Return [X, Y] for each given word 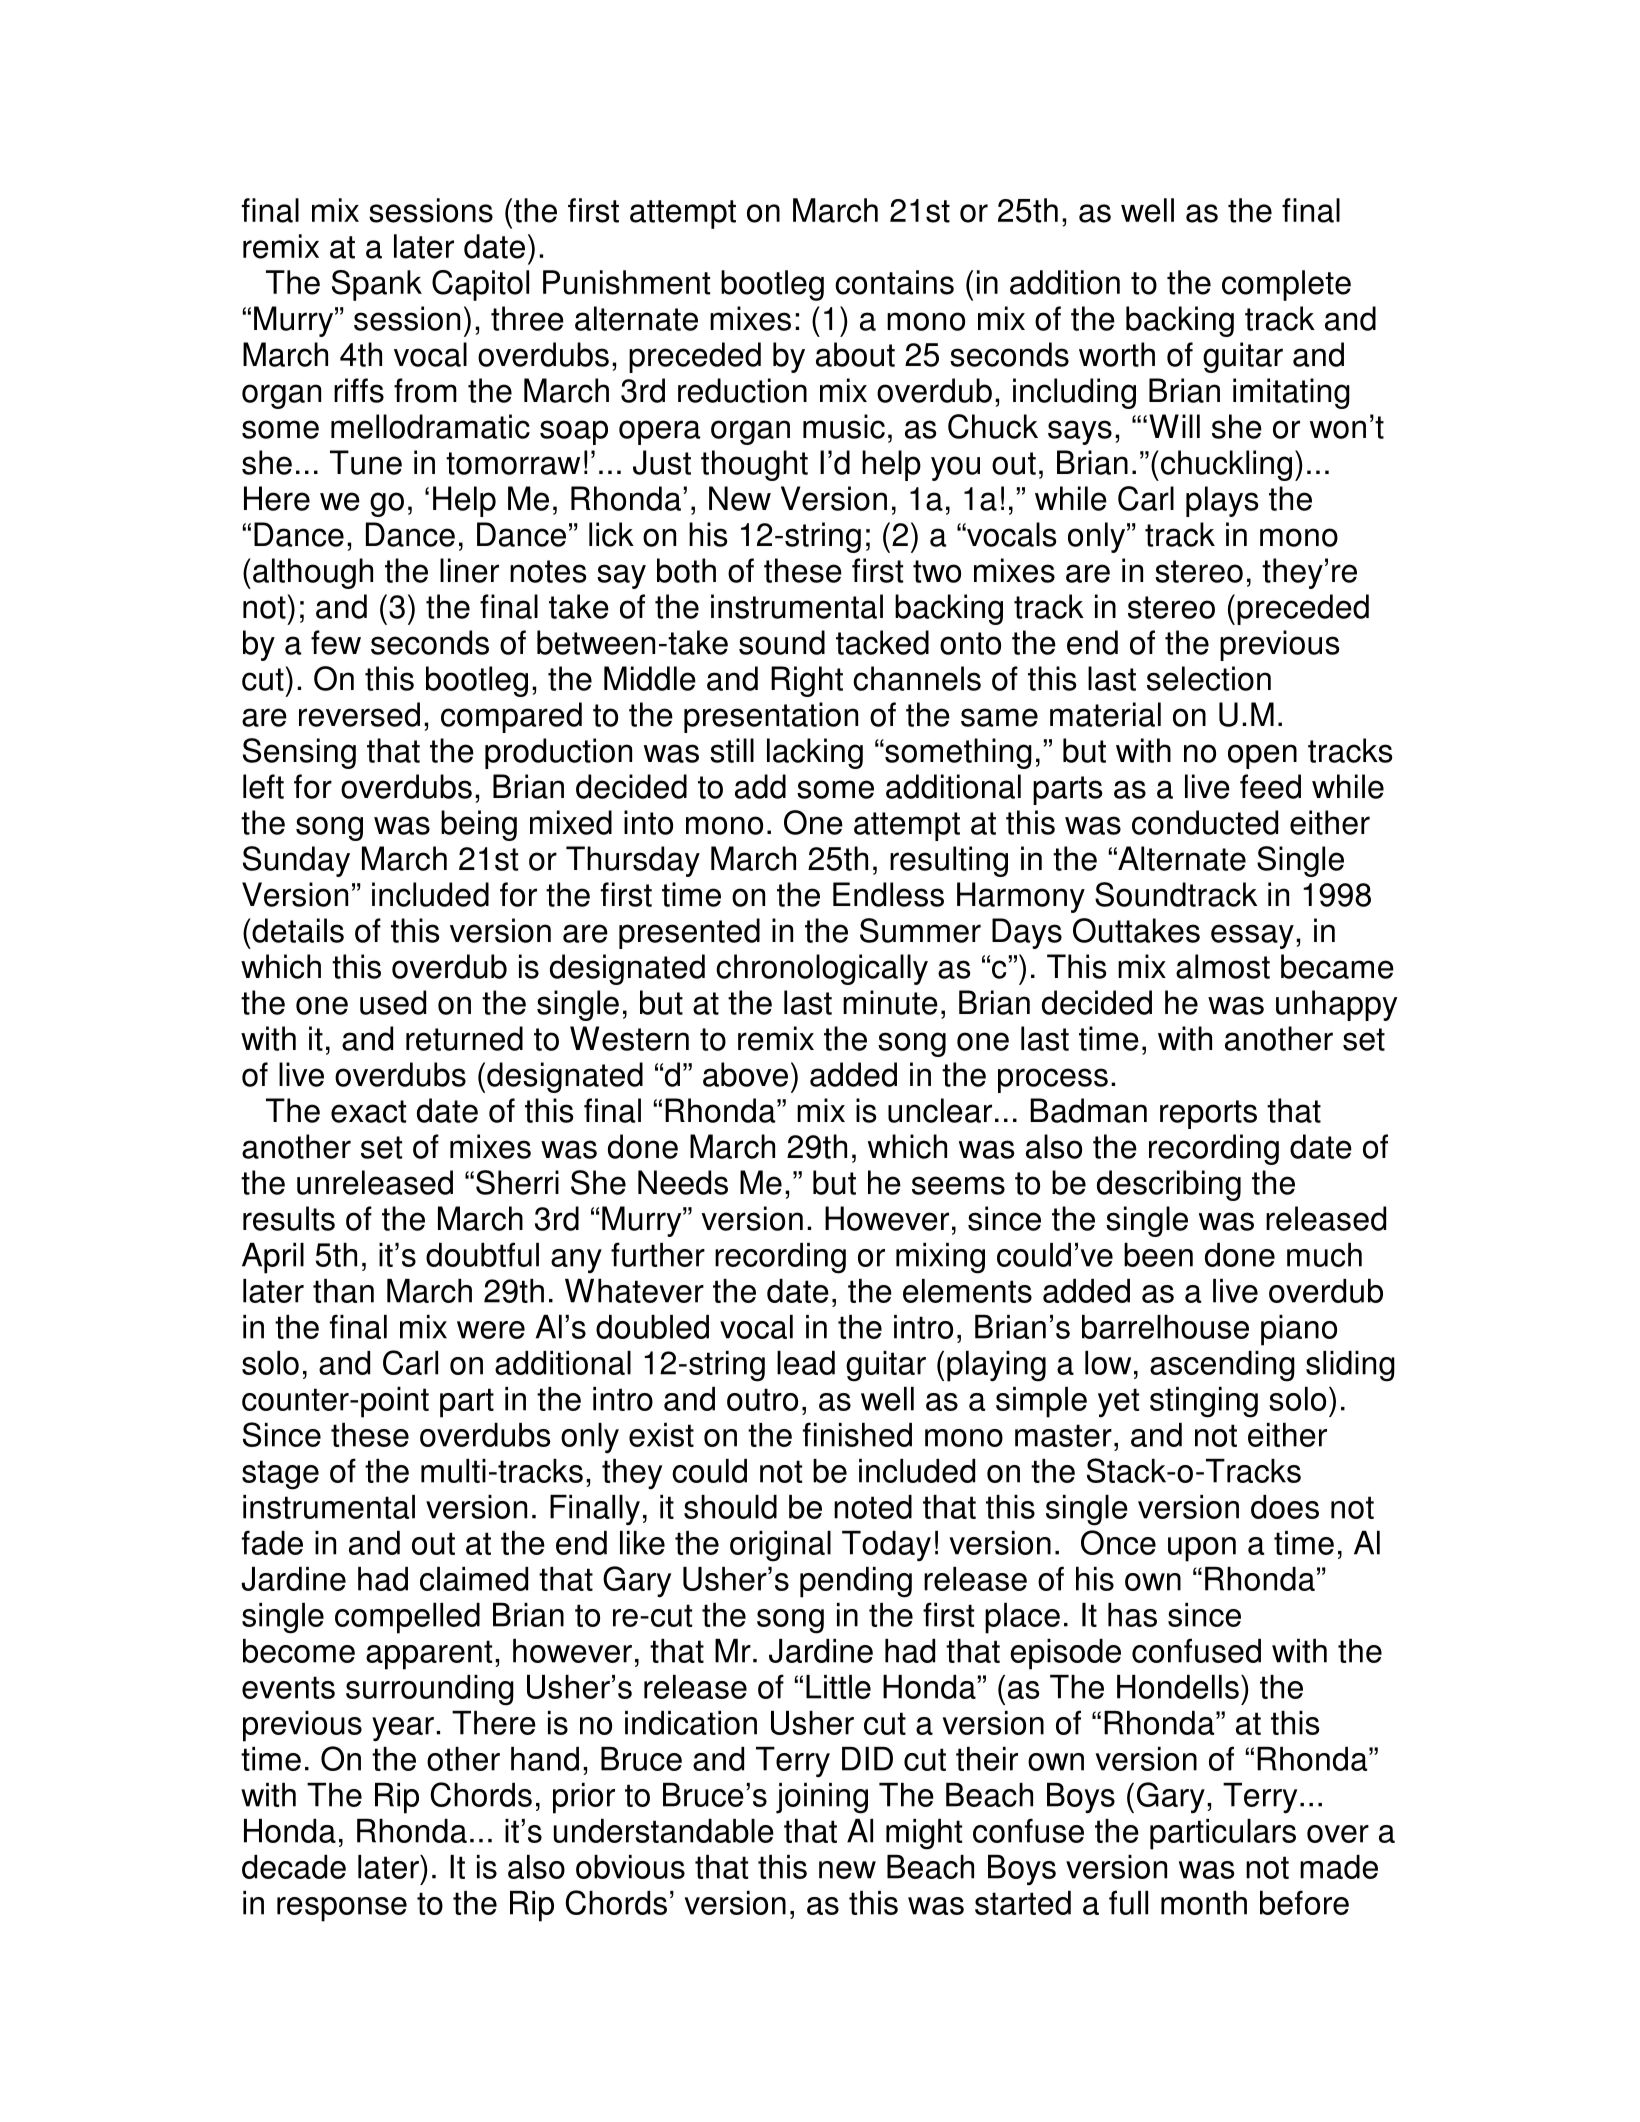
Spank [377, 285]
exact [368, 1111]
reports [1208, 1114]
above [745, 1074]
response [342, 1909]
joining [822, 1798]
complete [1286, 285]
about [855, 354]
